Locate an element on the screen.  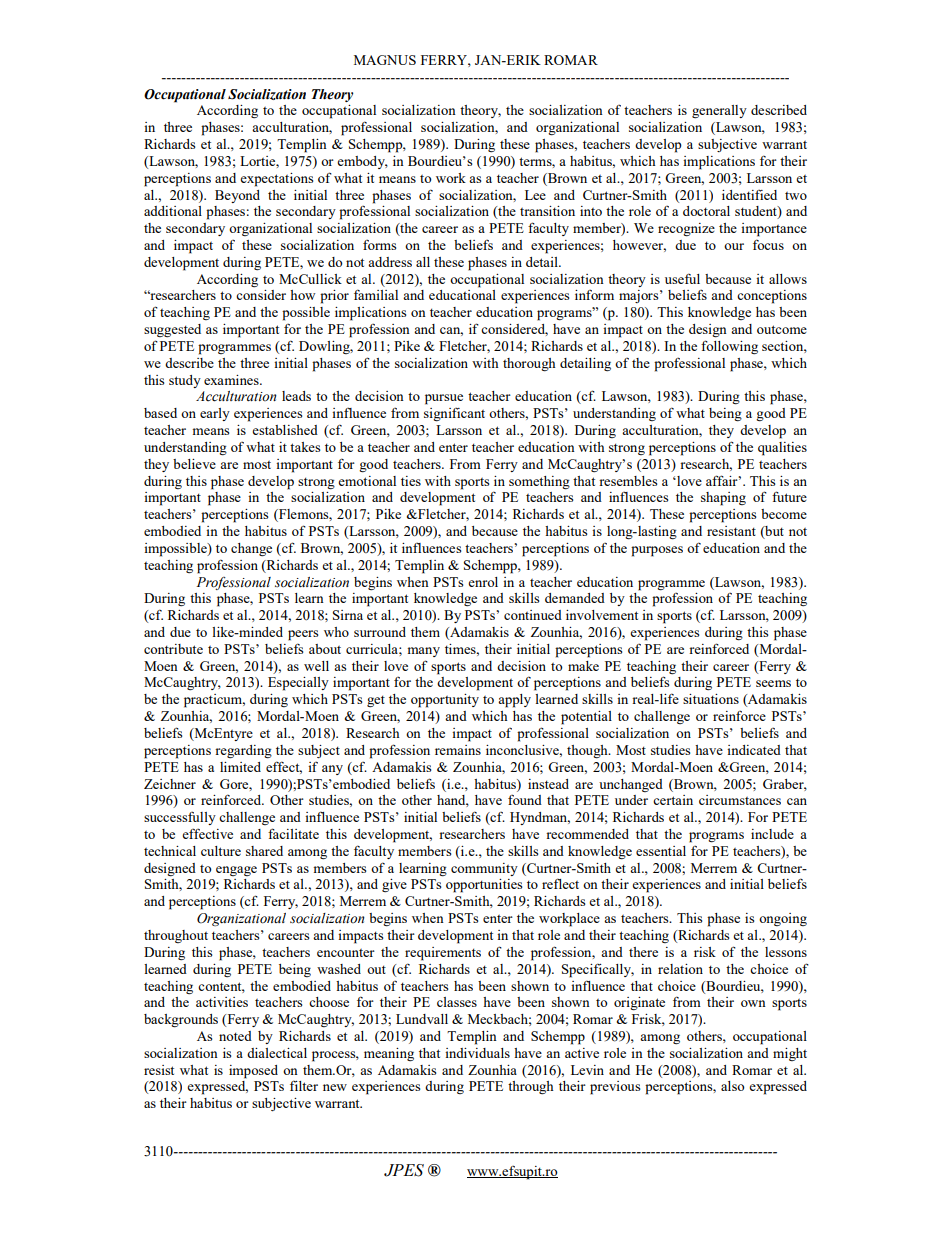
expectations is located at coordinates (276, 180).
